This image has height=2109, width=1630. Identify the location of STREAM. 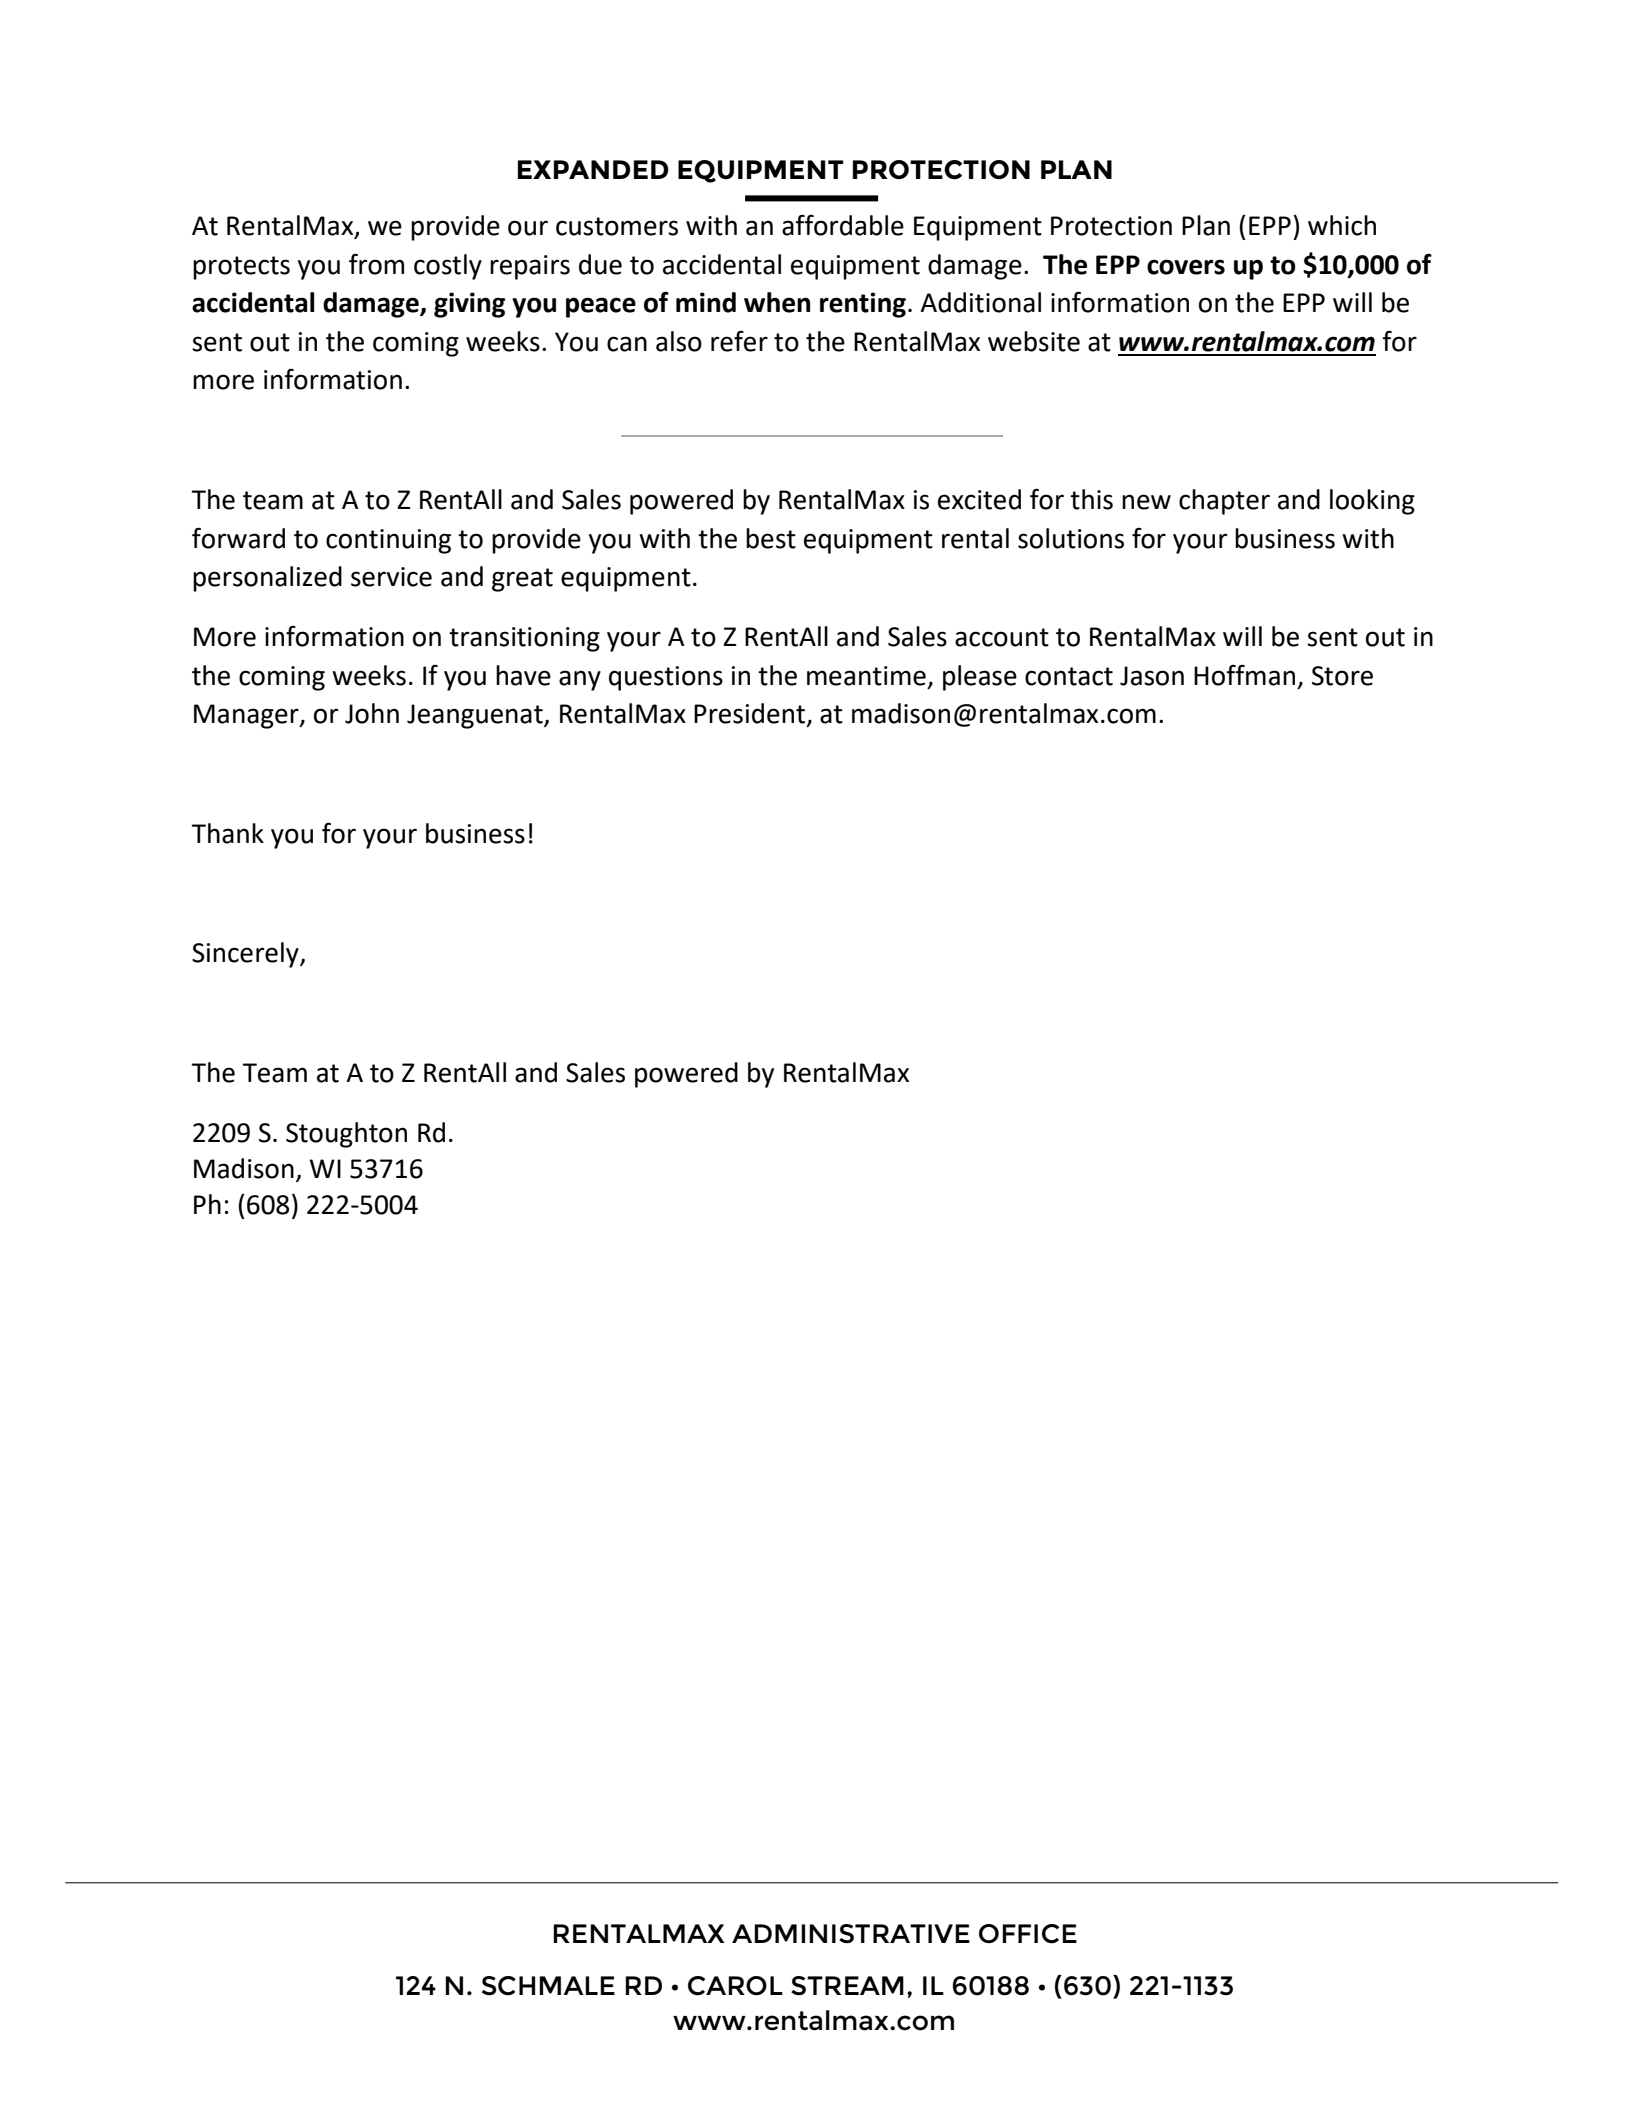
(847, 1986).
